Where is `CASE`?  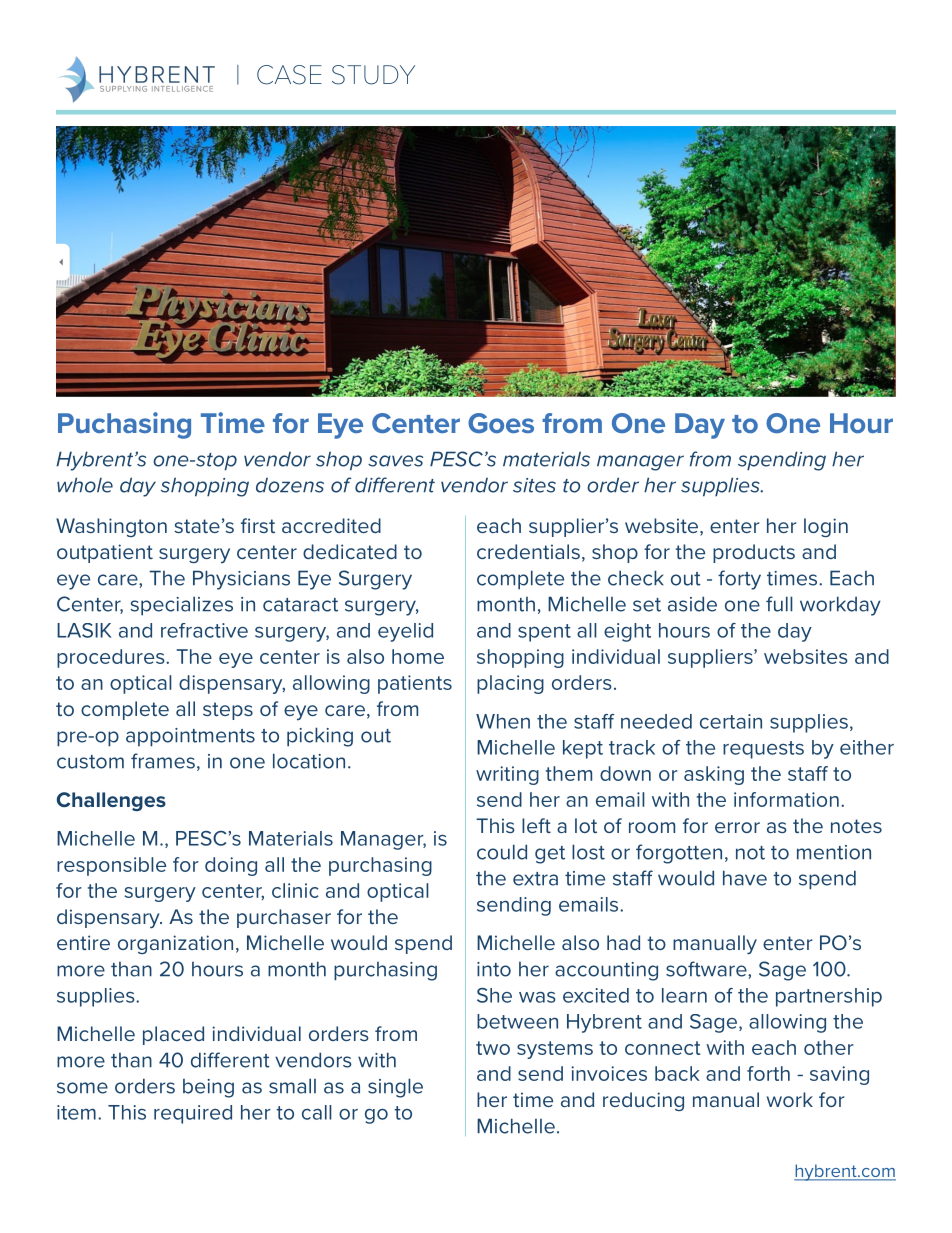 CASE is located at coordinates (289, 75).
